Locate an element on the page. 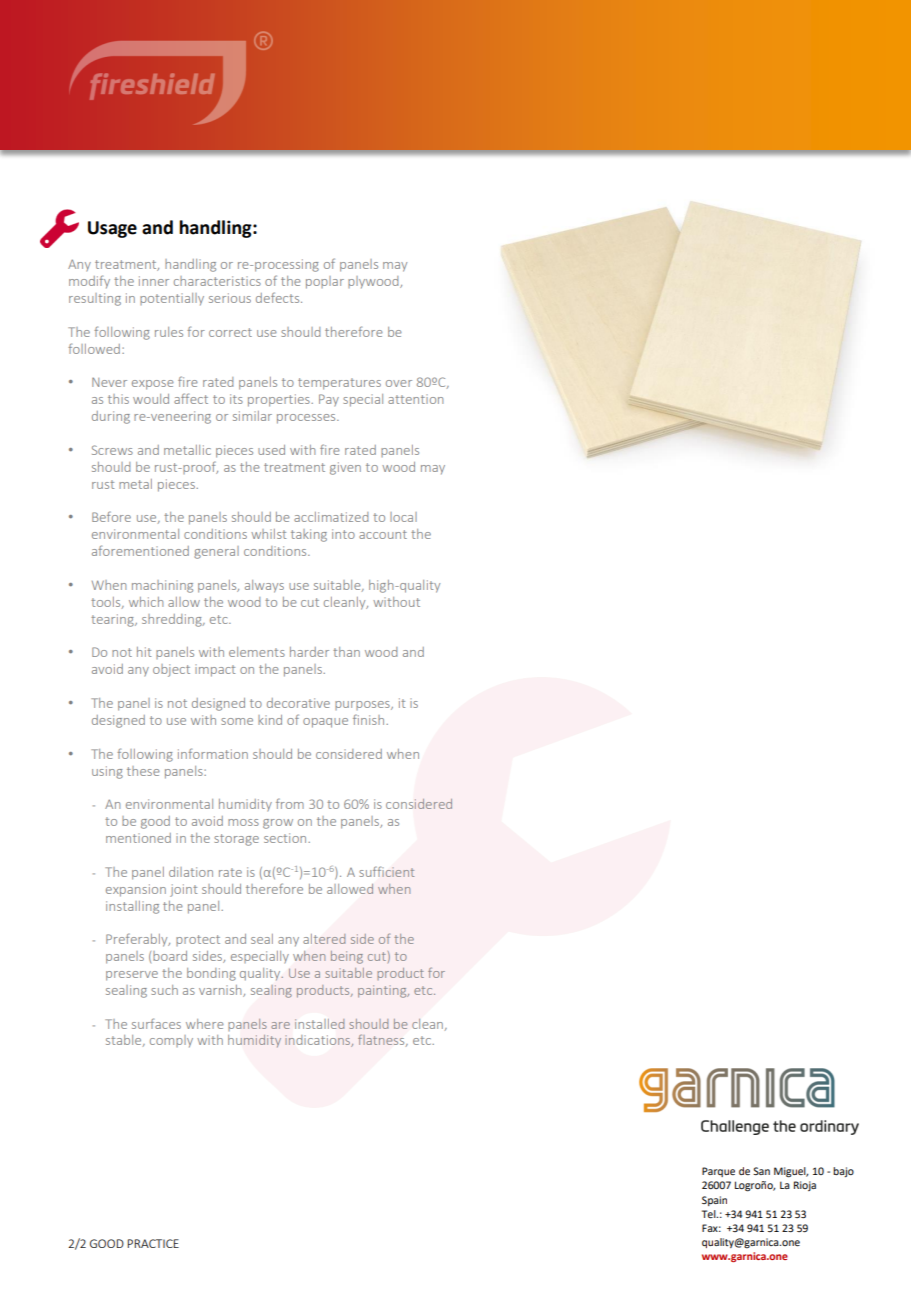 This page has height=1316, width=911. painting is located at coordinates (383, 991).
